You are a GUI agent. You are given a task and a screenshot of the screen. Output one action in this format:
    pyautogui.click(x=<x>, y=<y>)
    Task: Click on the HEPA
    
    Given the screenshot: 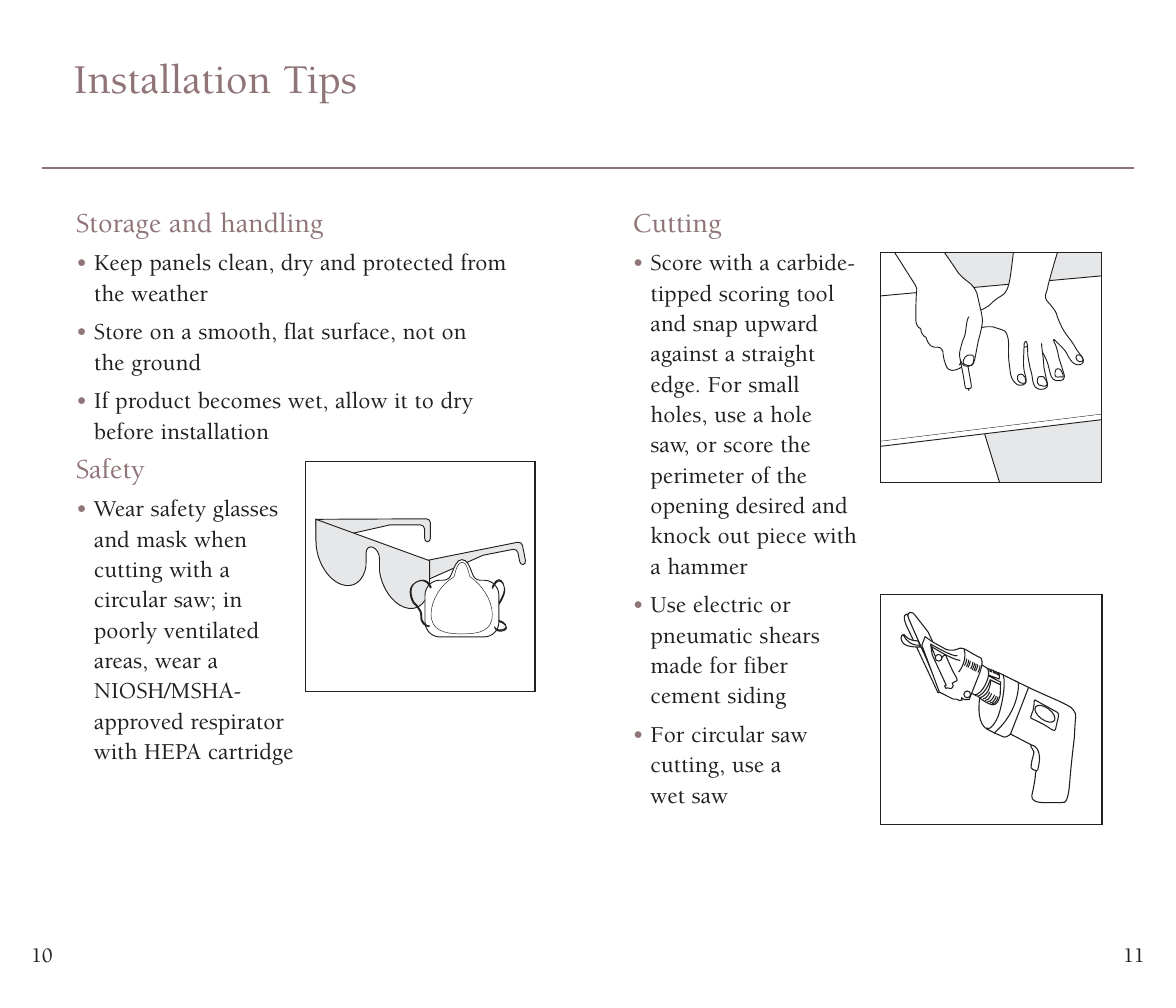 What is the action you would take?
    pyautogui.click(x=172, y=751)
